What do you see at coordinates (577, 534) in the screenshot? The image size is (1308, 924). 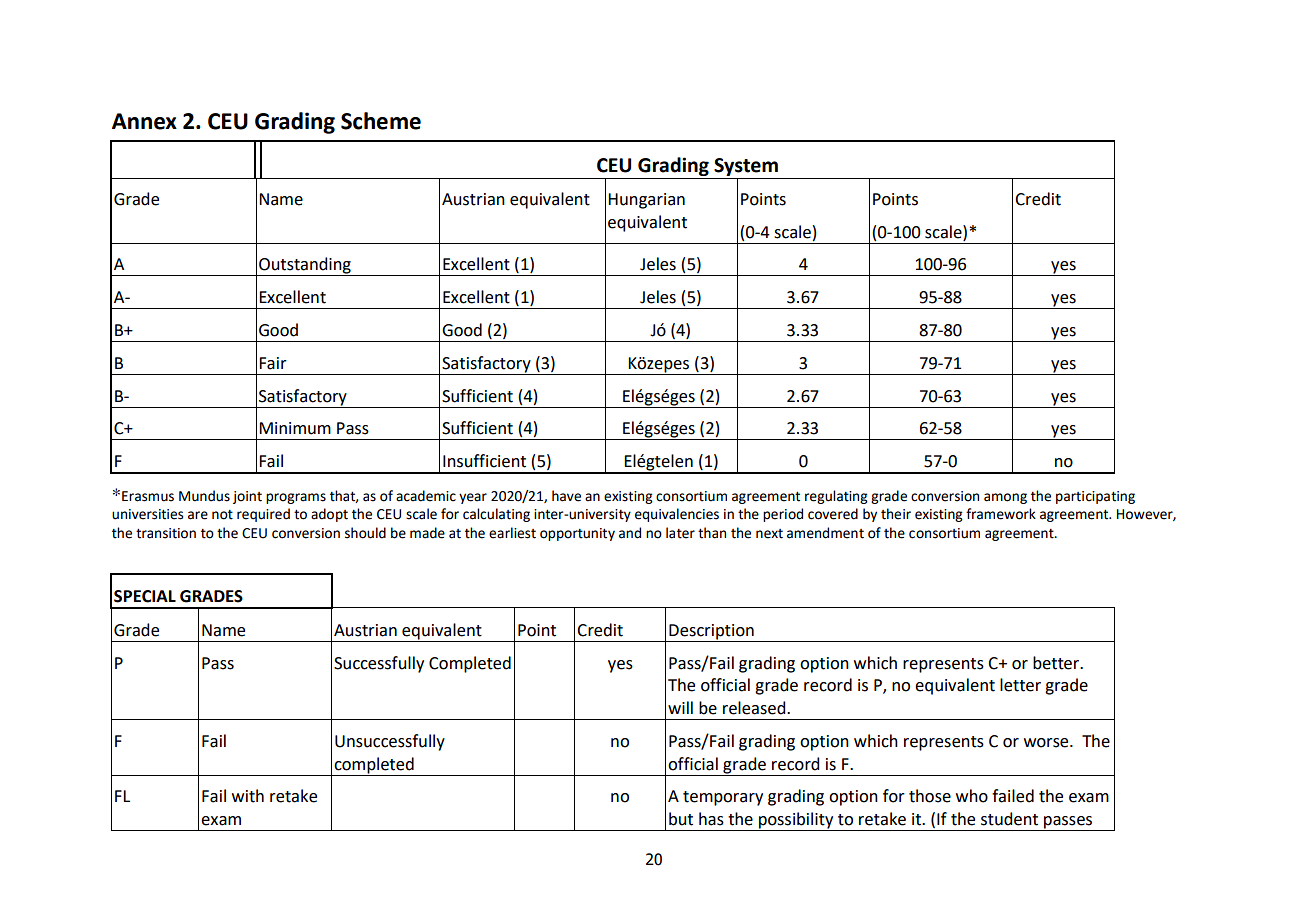 I see `opportunity` at bounding box center [577, 534].
